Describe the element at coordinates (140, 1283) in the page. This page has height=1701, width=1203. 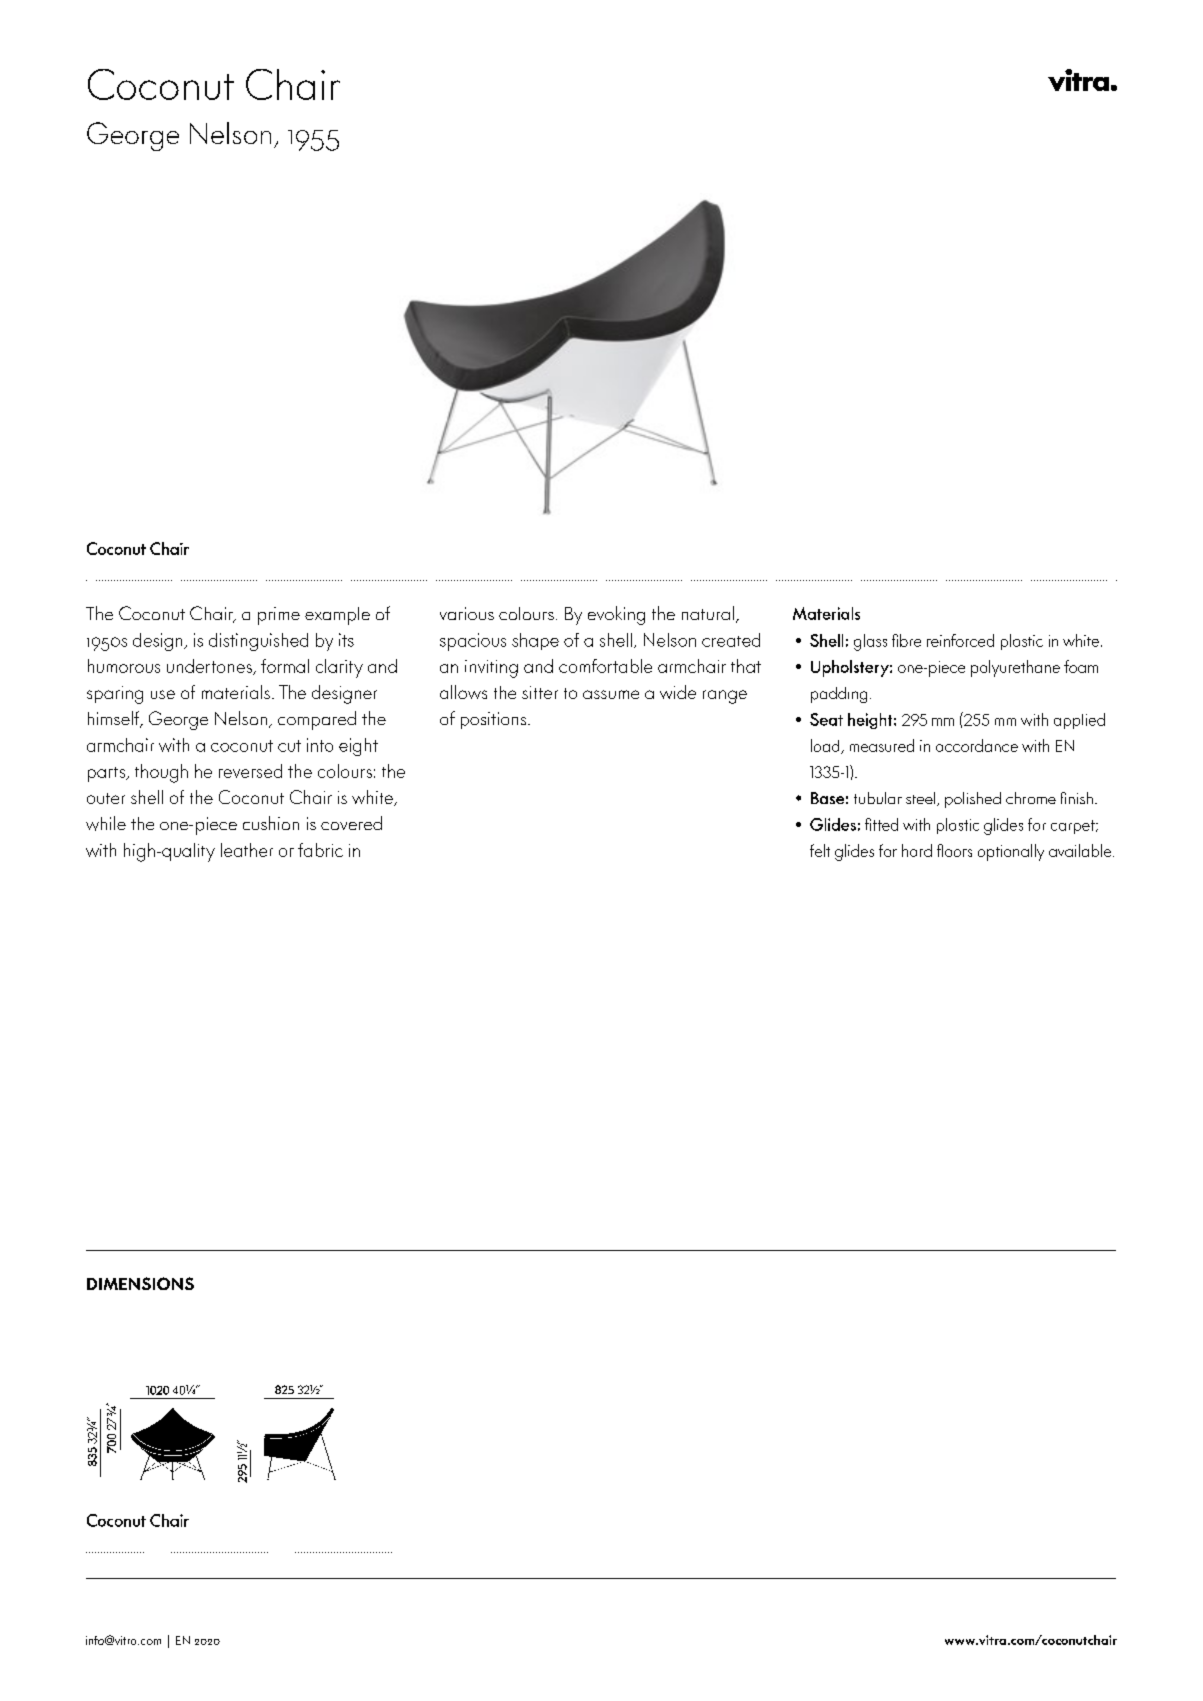
I see `DIMENSIONS` at that location.
